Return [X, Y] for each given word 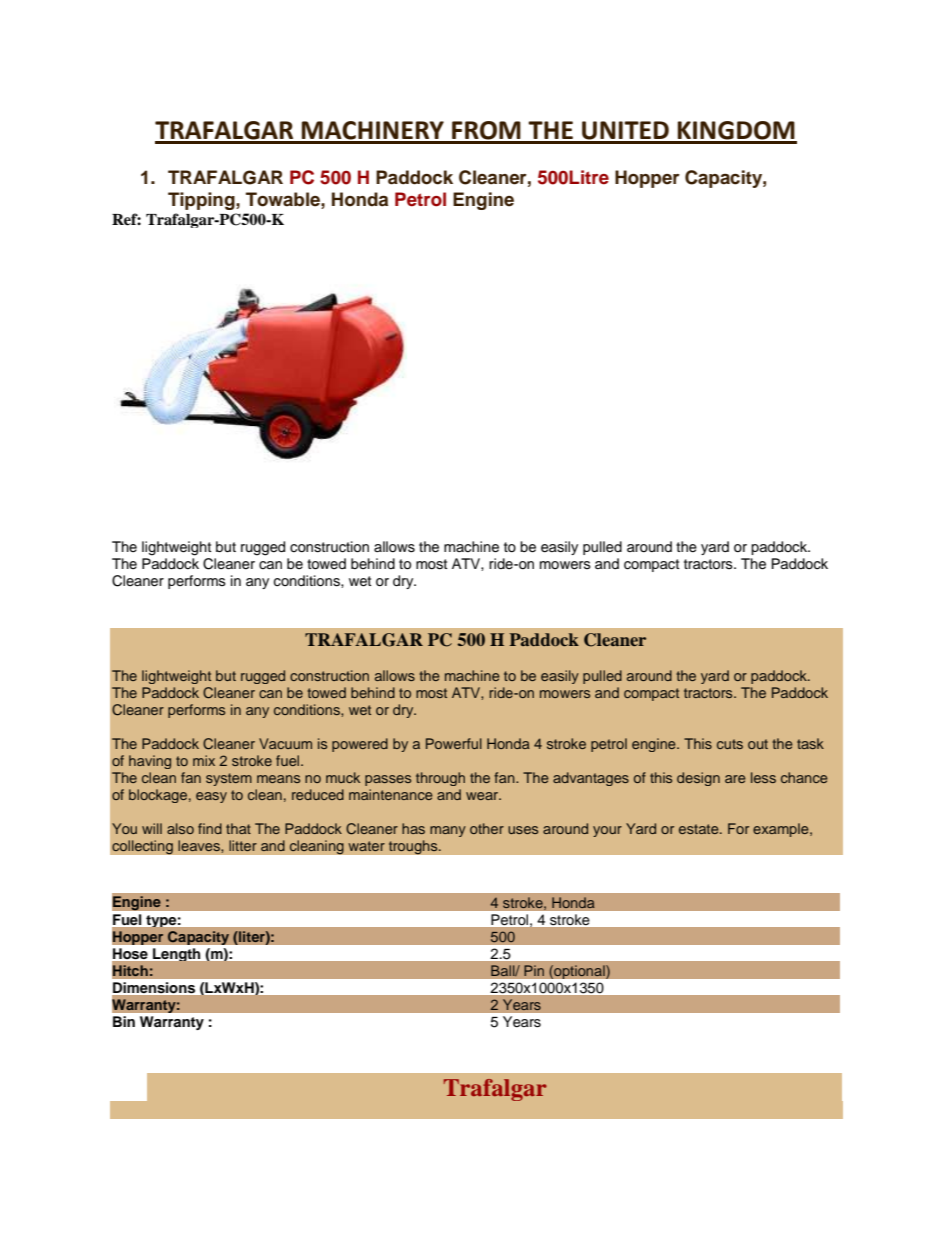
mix [204, 760]
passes [388, 780]
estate [700, 829]
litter [243, 845]
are [735, 779]
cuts [730, 744]
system [229, 779]
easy [211, 797]
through [440, 779]
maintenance [391, 794]
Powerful [454, 743]
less [763, 777]
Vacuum [285, 743]
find [210, 828]
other [487, 828]
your [607, 831]
